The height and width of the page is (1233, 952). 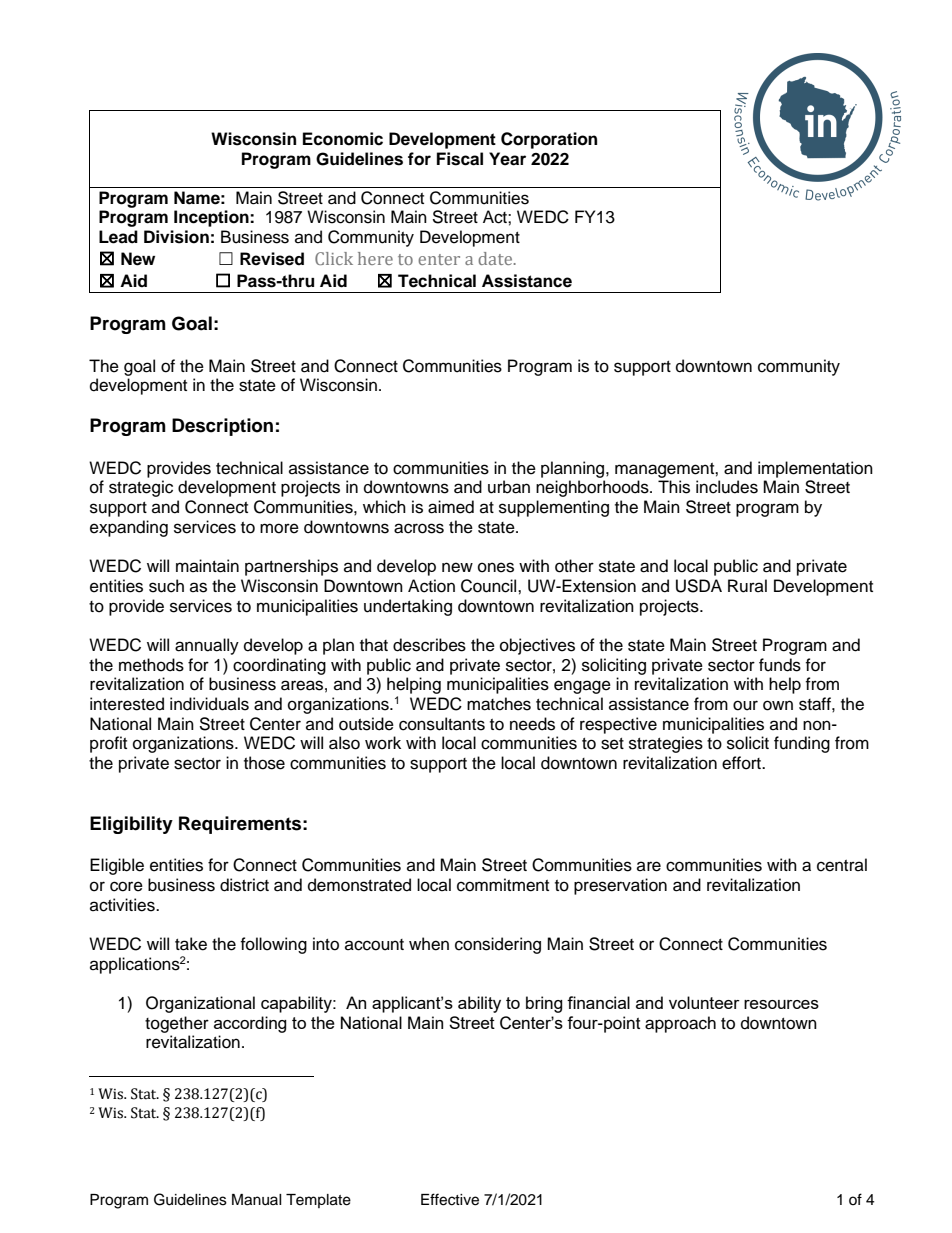 What do you see at coordinates (212, 218) in the page?
I see `Inception` at bounding box center [212, 218].
